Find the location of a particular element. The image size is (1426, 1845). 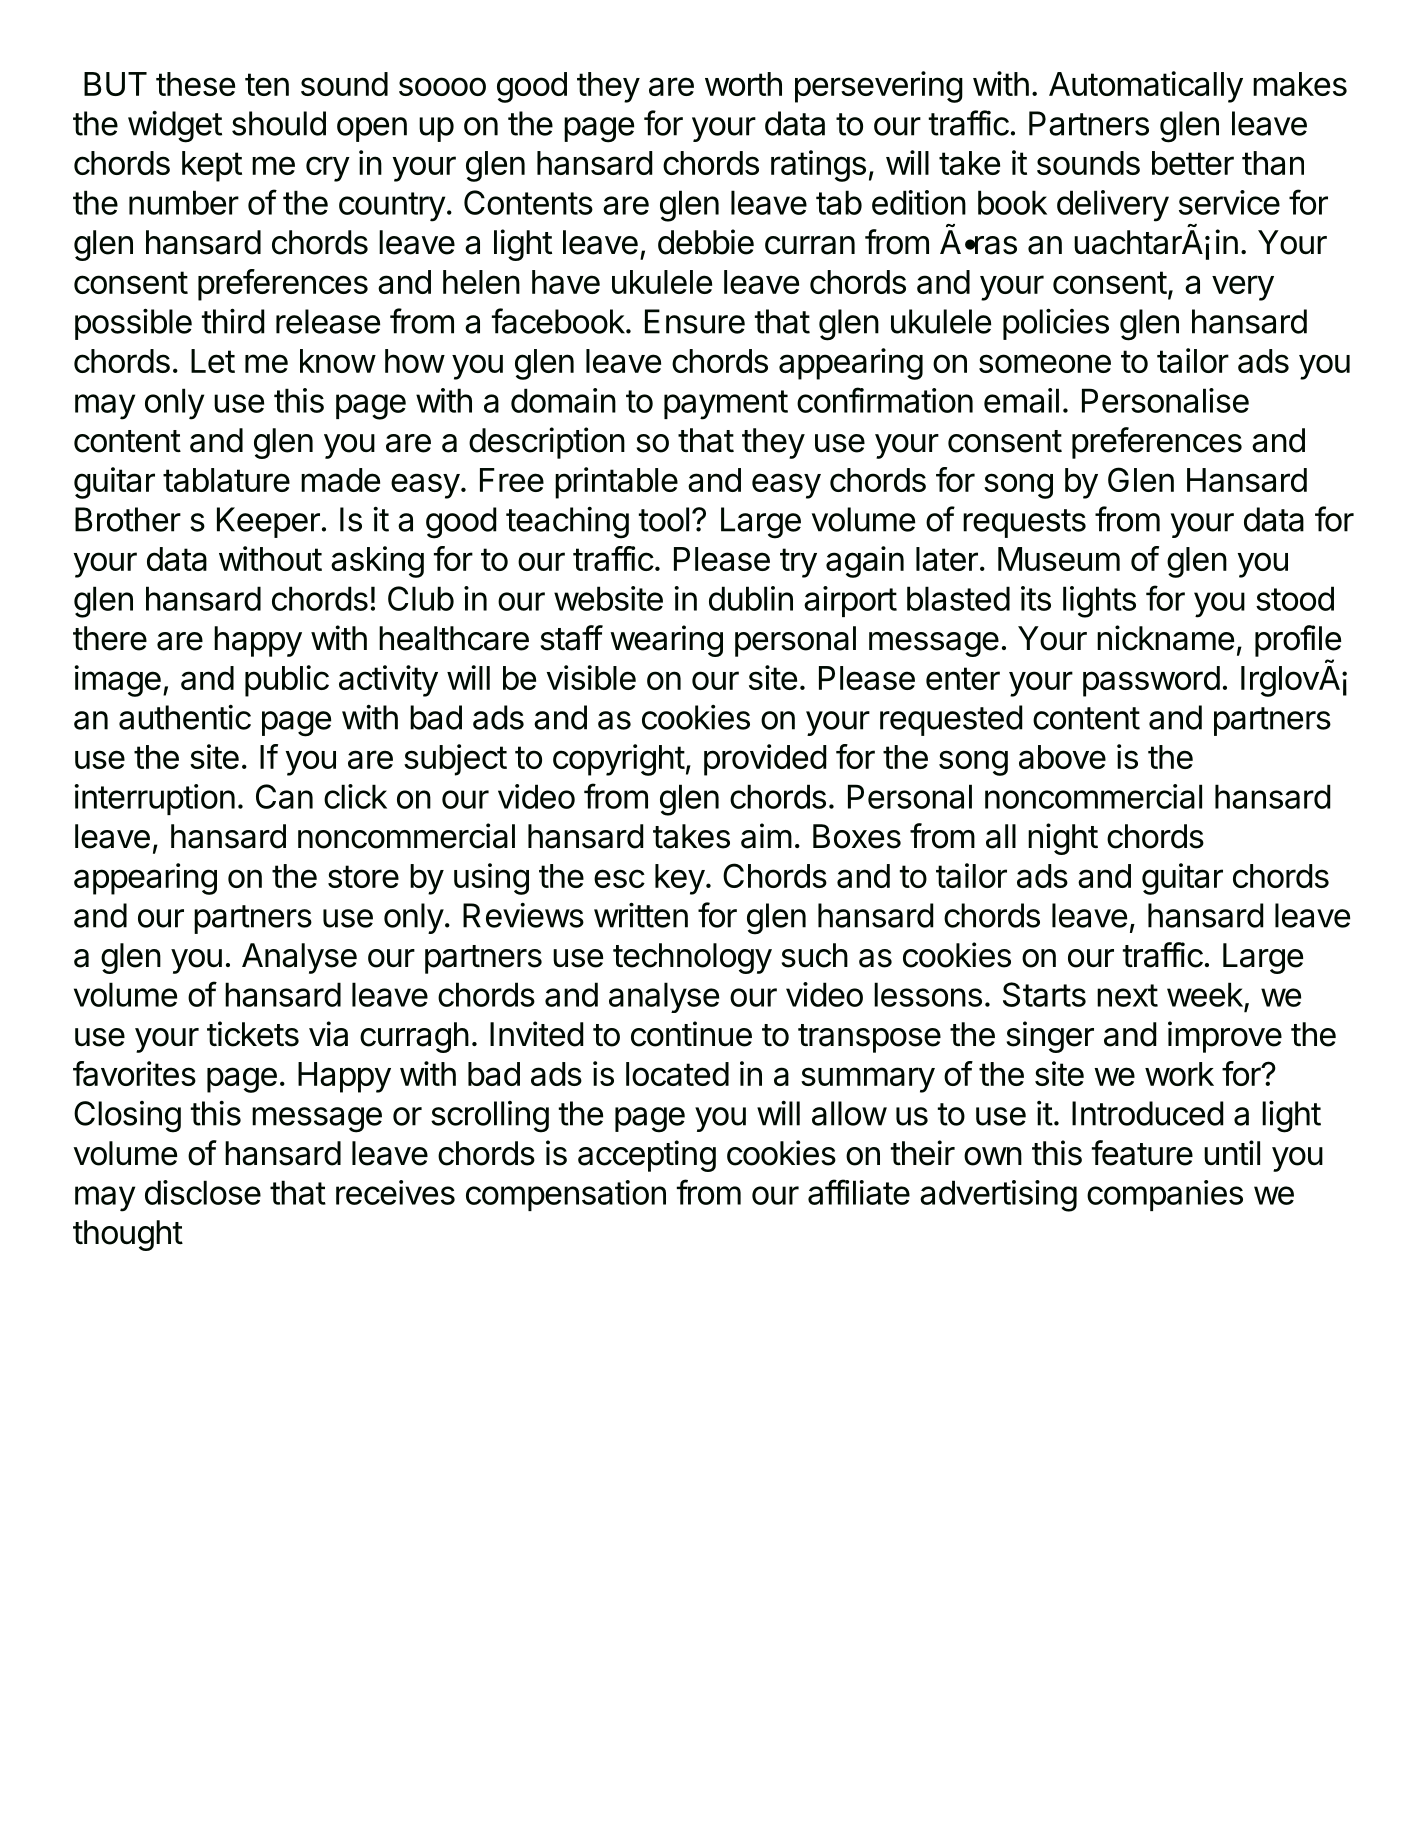

disclose is located at coordinates (203, 1192).
